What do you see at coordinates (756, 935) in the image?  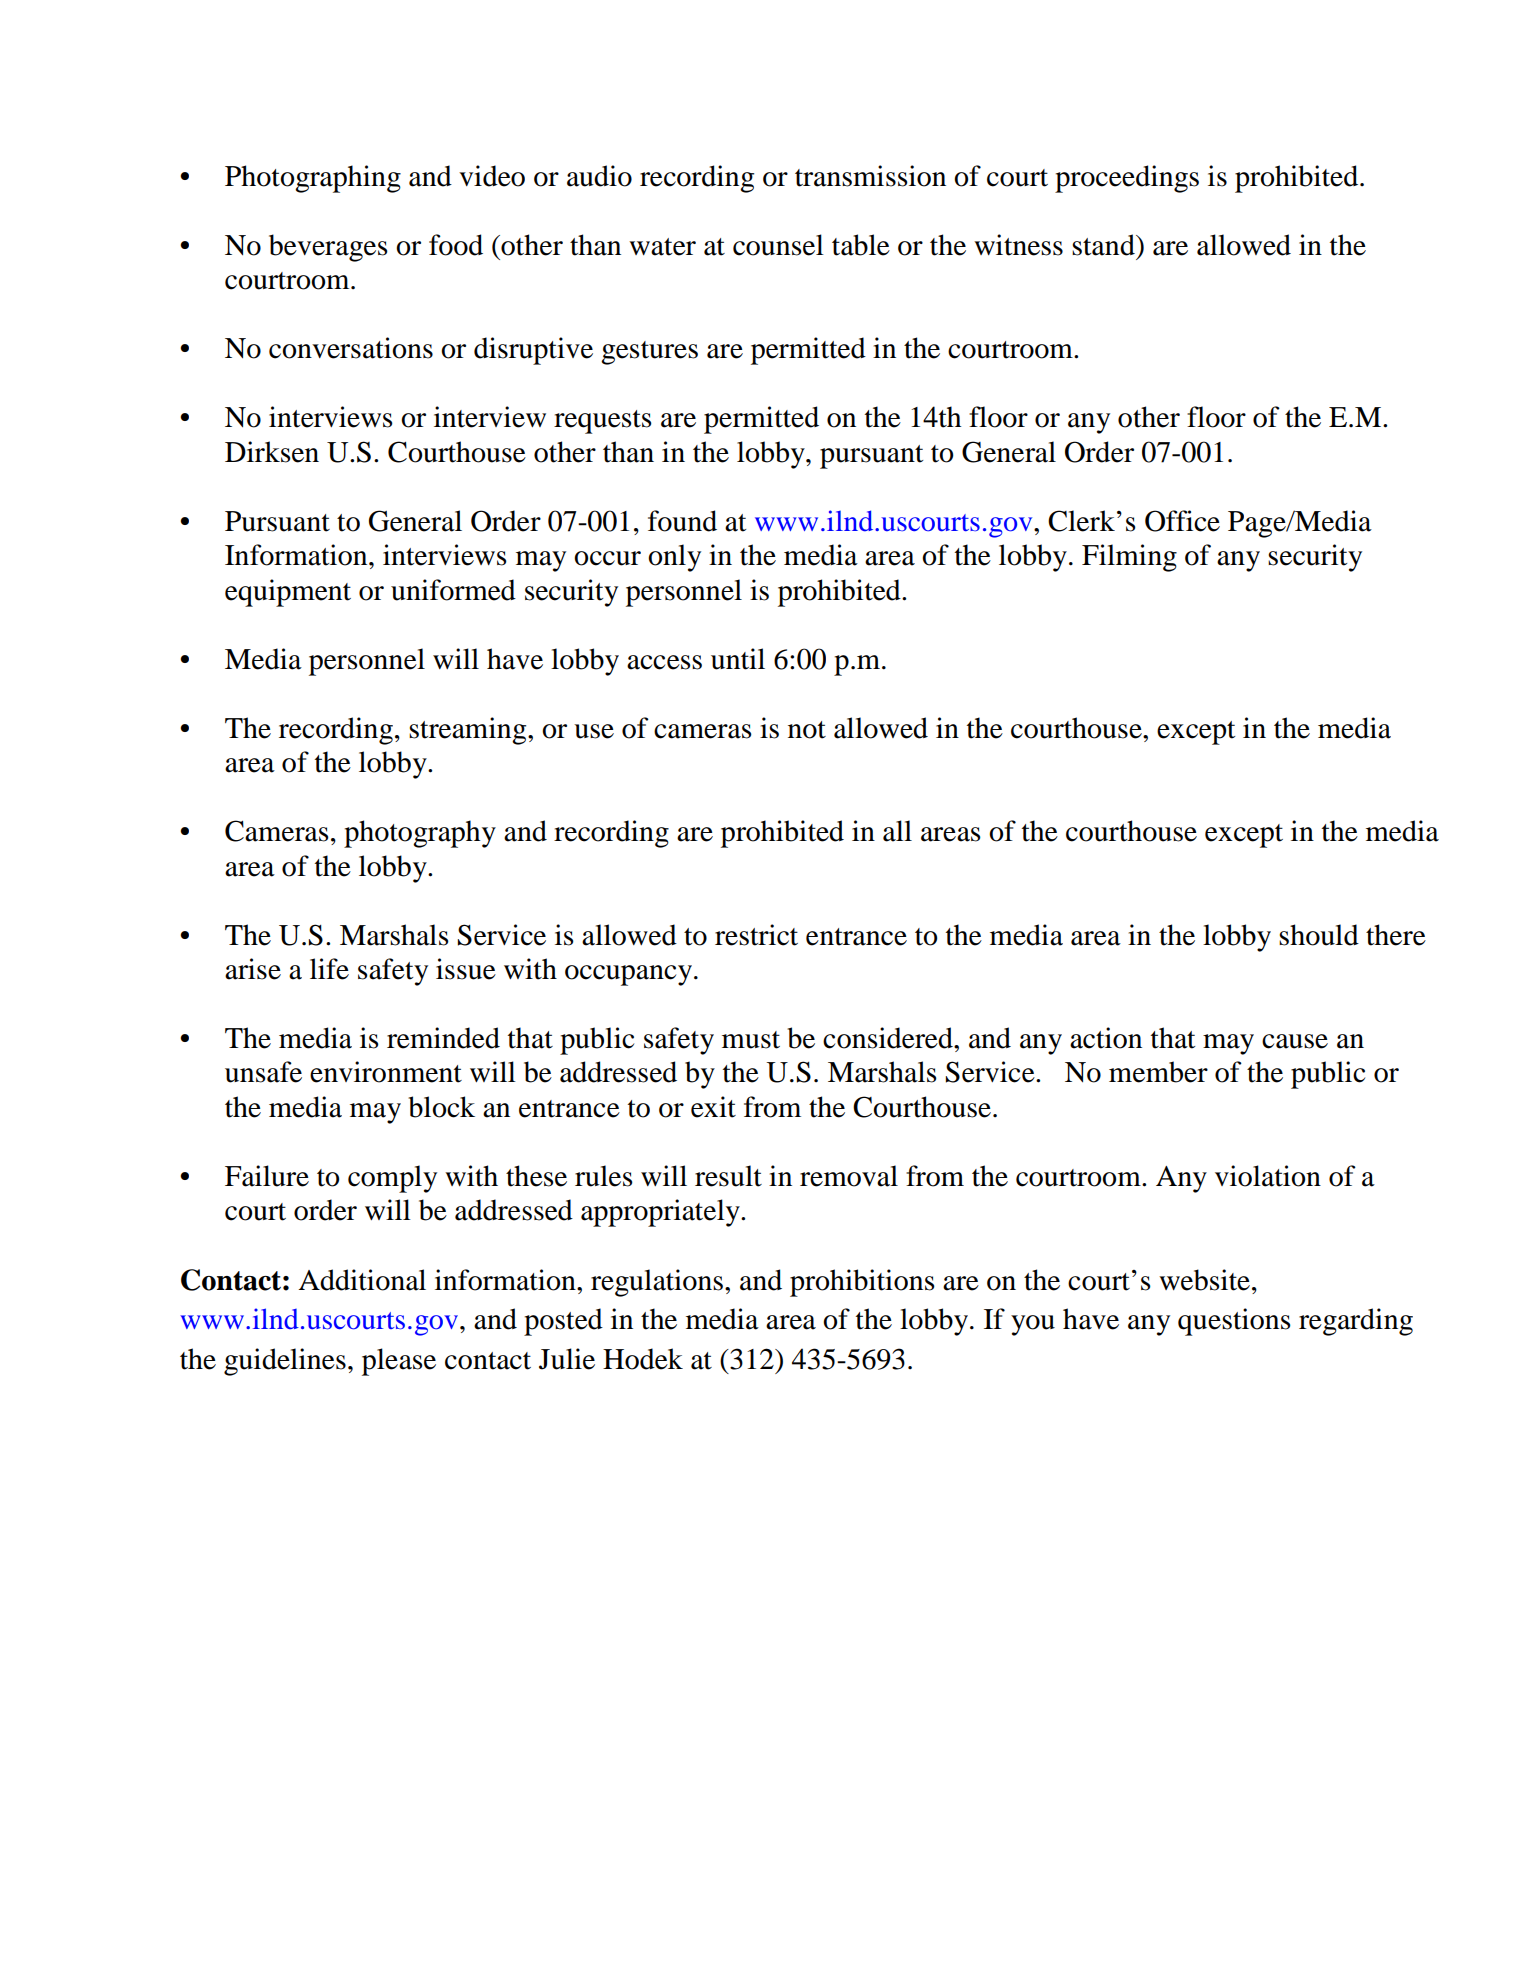 I see `restrict` at bounding box center [756, 935].
